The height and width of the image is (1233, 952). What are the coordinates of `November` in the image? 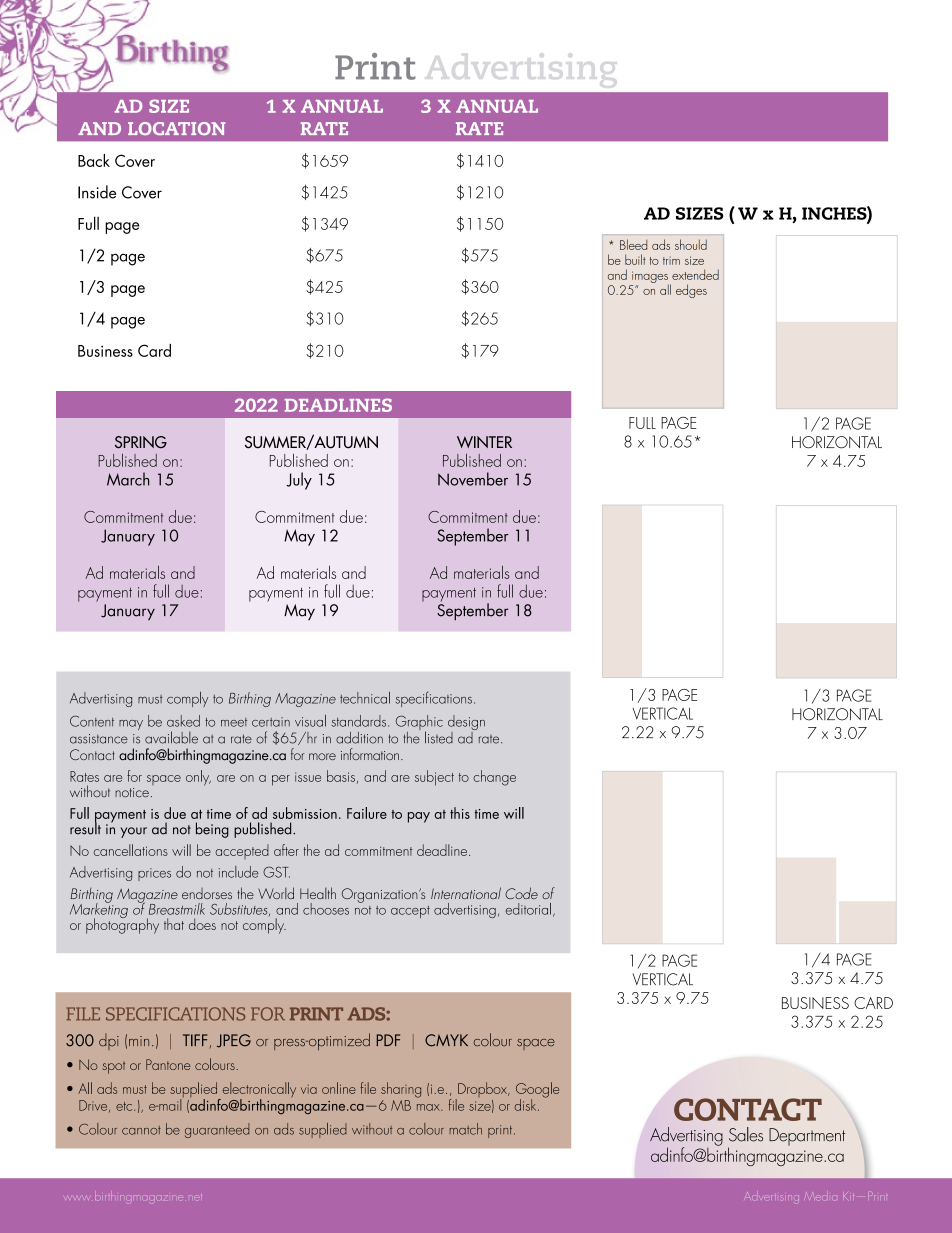 It's located at (473, 479).
